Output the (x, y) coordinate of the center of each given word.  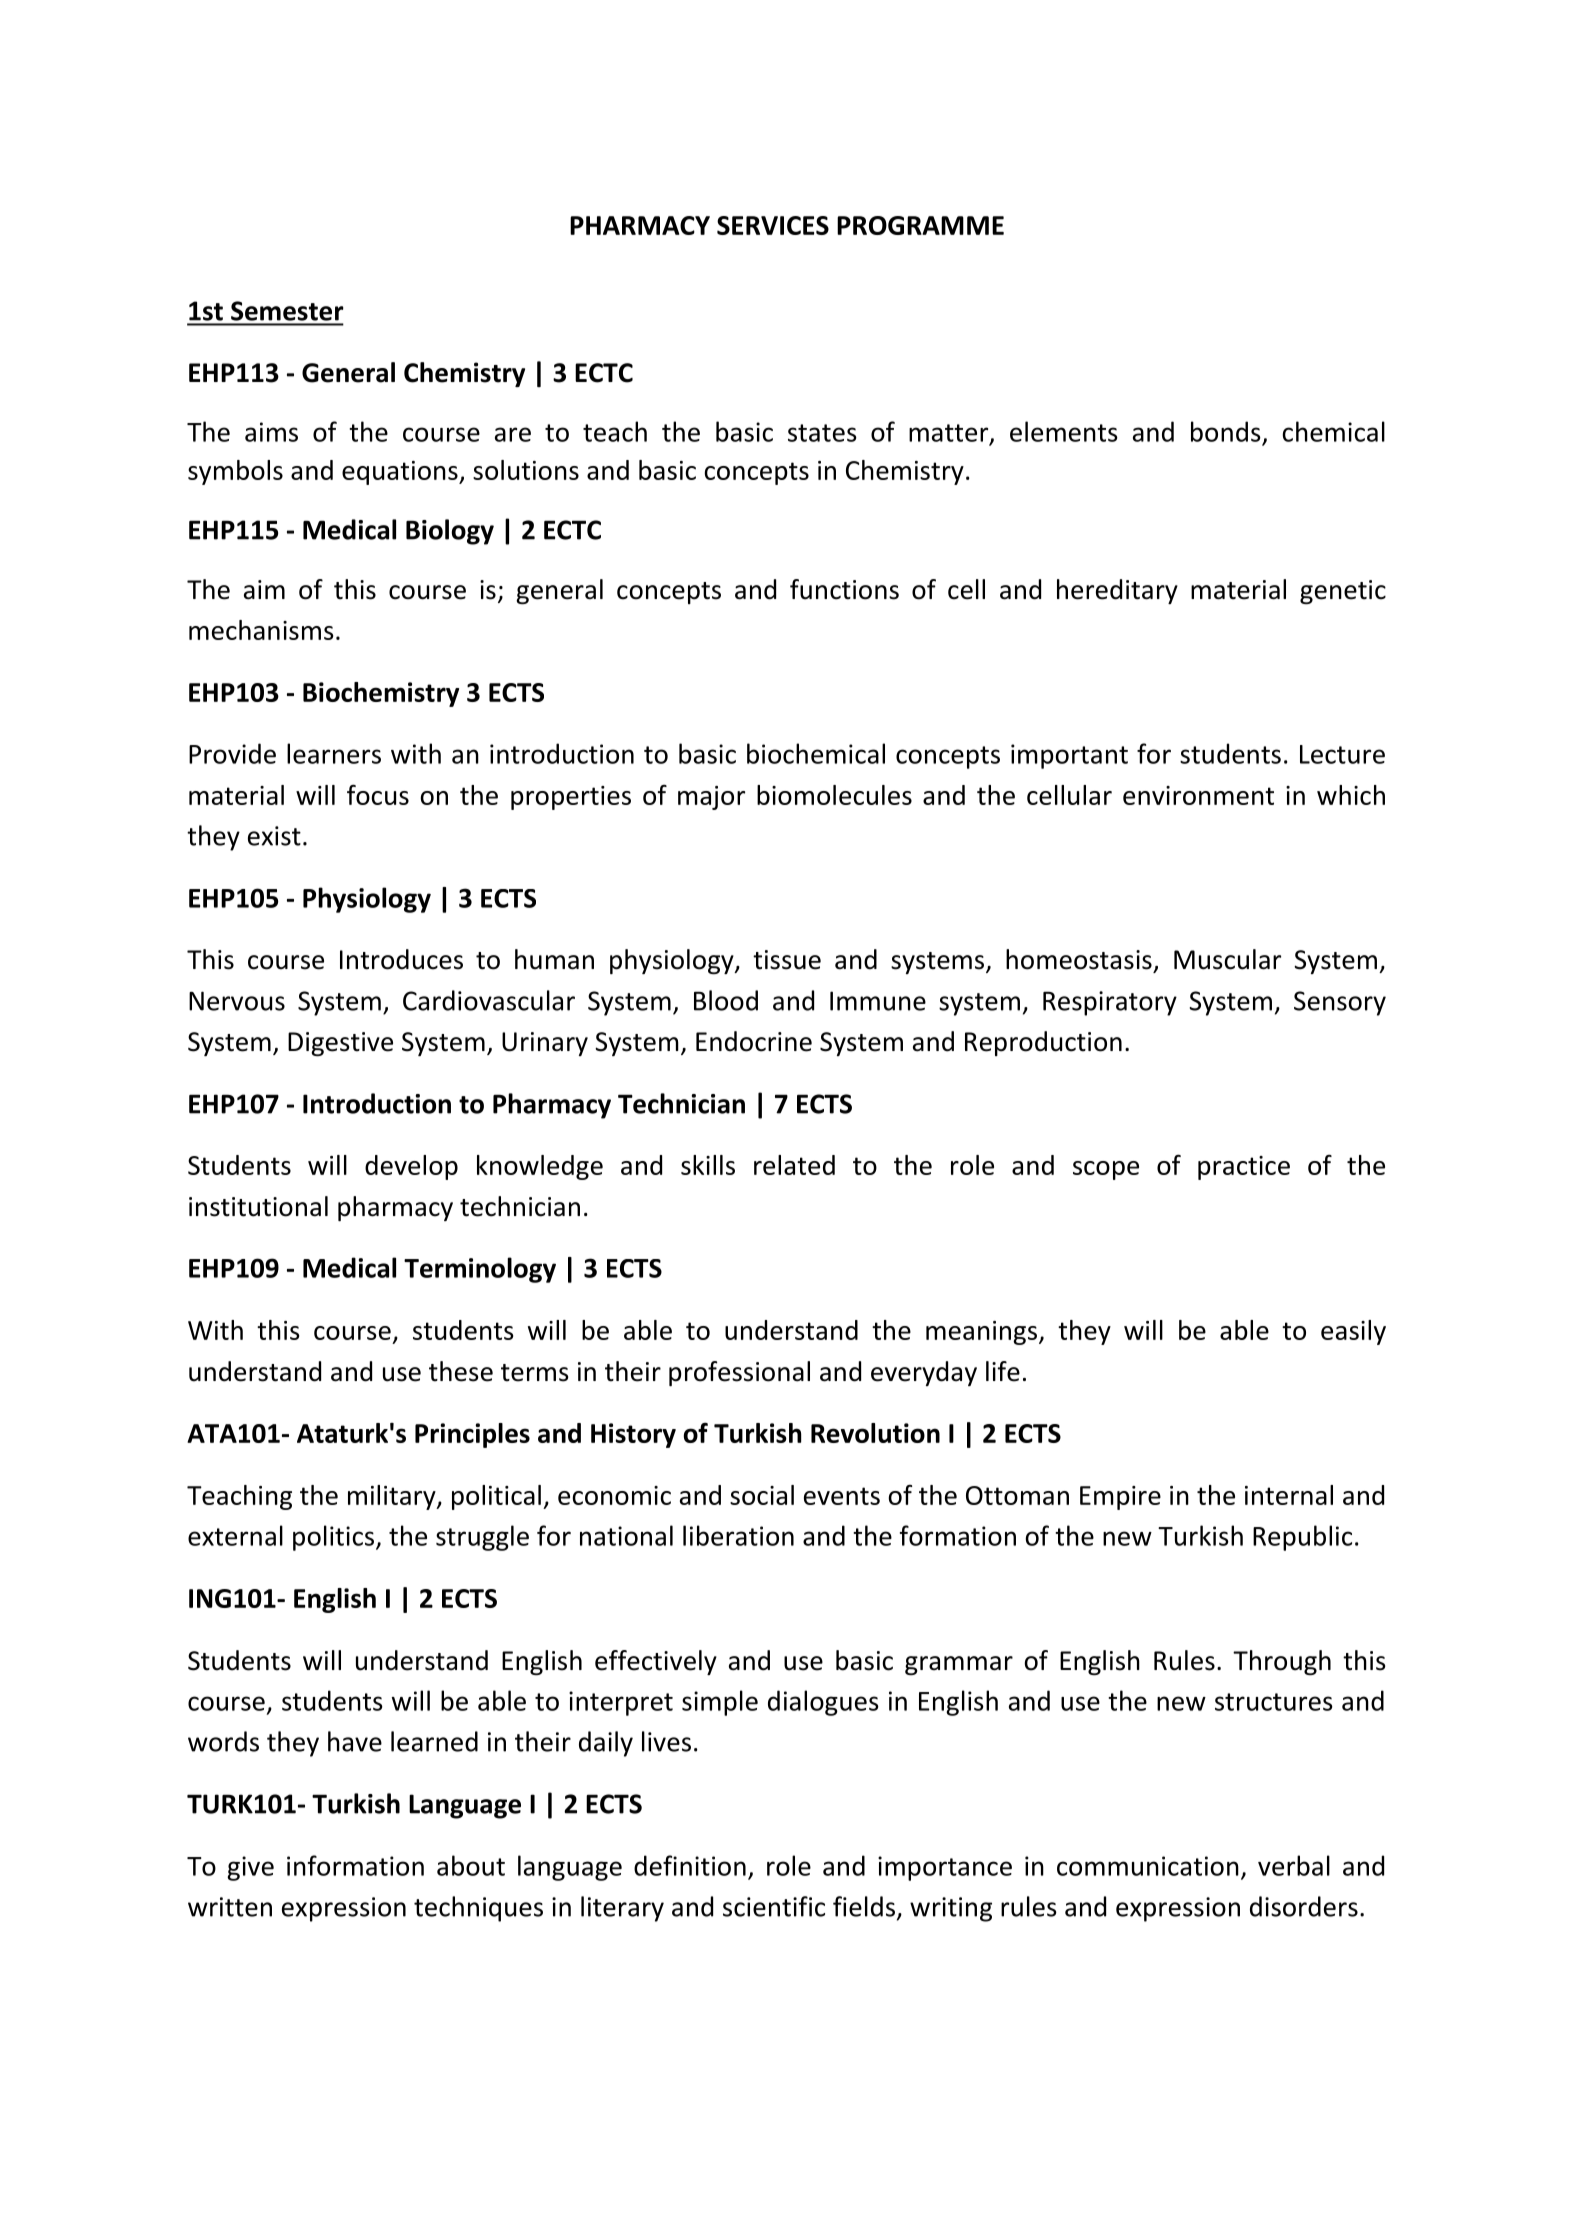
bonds (1226, 431)
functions (844, 589)
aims (271, 432)
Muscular (1227, 959)
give (250, 1868)
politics (335, 1538)
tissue (787, 960)
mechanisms (261, 630)
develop (411, 1167)
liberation (738, 1535)
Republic (1302, 1538)
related (794, 1165)
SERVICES (773, 225)
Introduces (401, 959)
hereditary (1117, 591)
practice (1244, 1168)
